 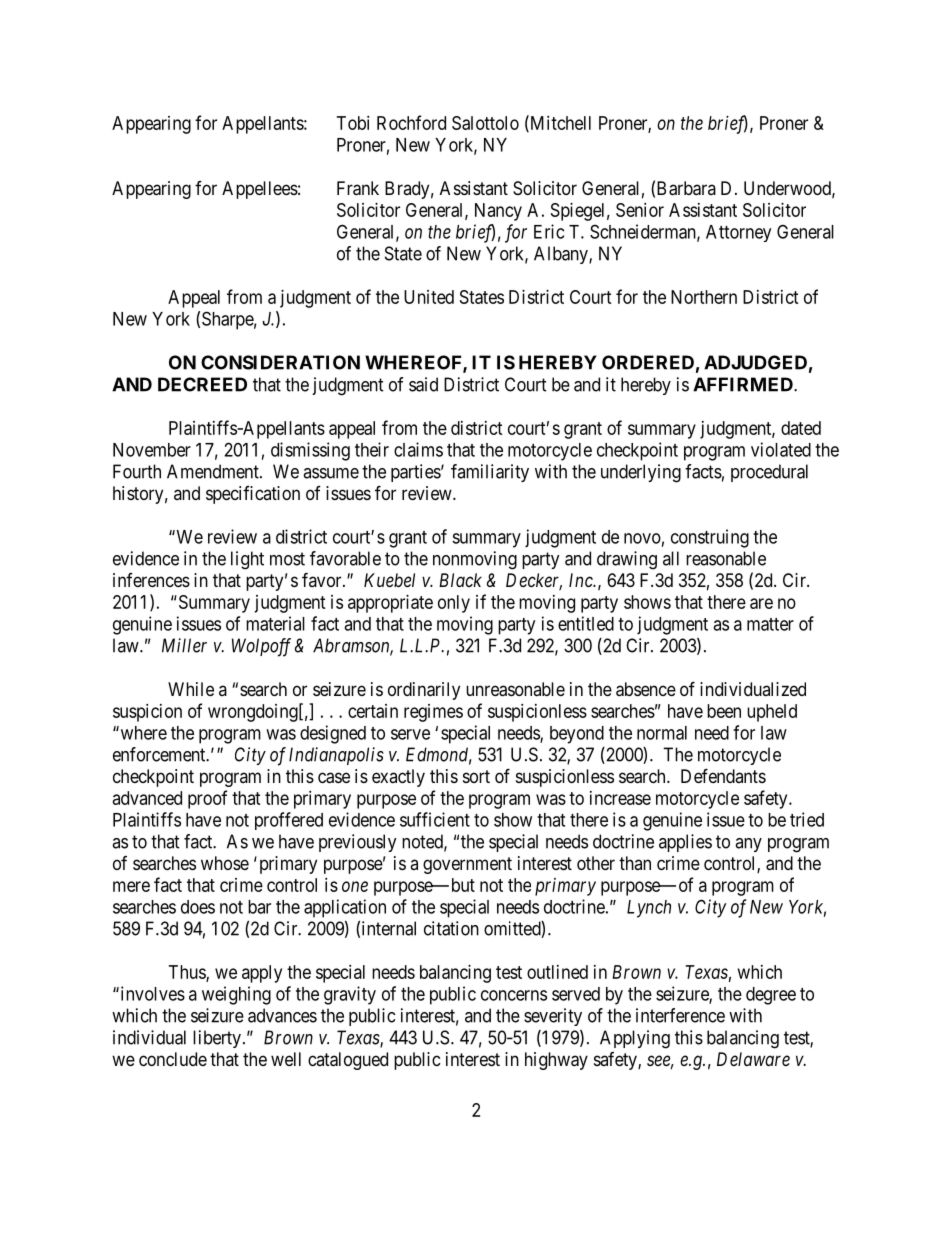 I want to click on Defendants, so click(x=723, y=775).
